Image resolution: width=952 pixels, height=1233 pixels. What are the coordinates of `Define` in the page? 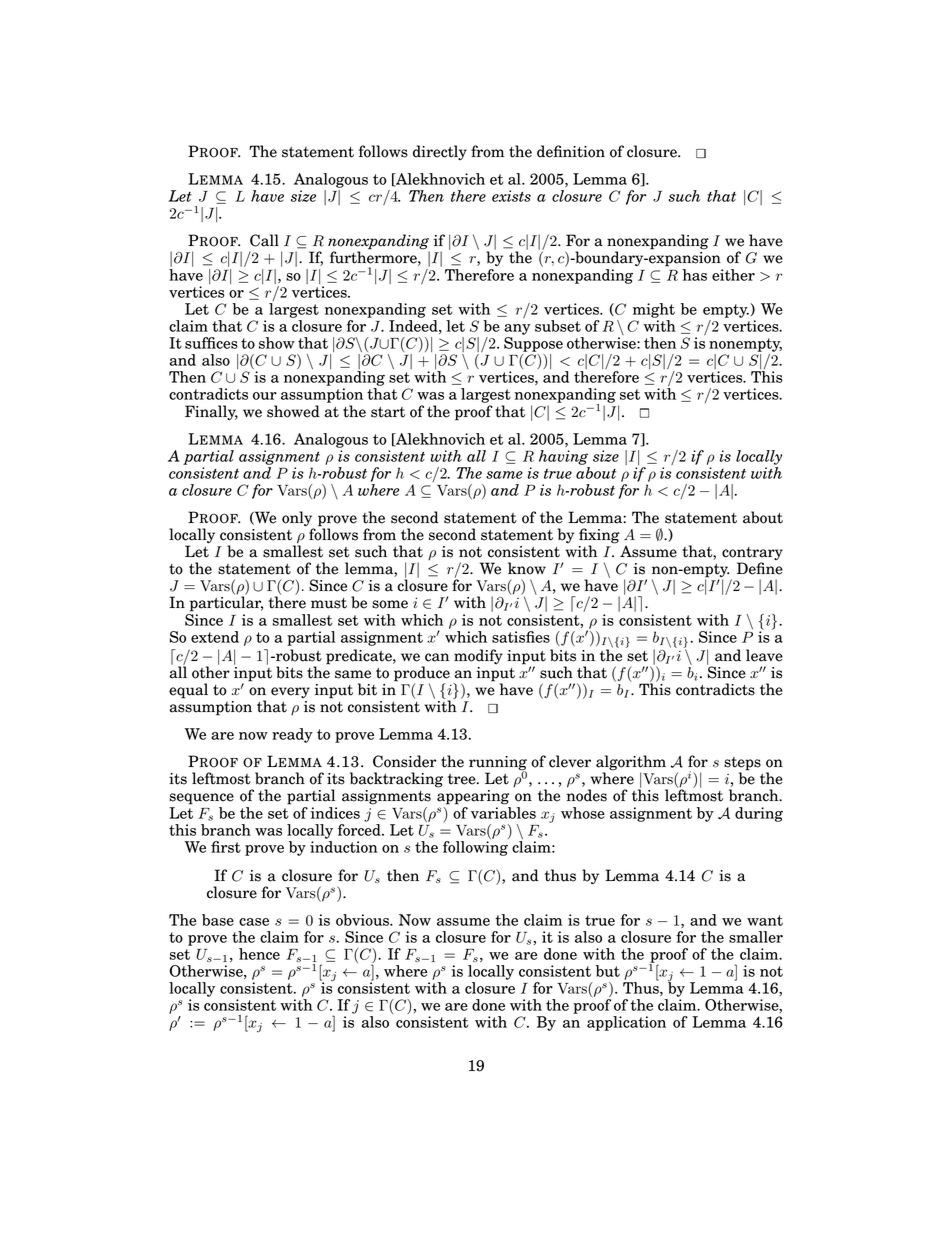 It's located at (760, 567).
